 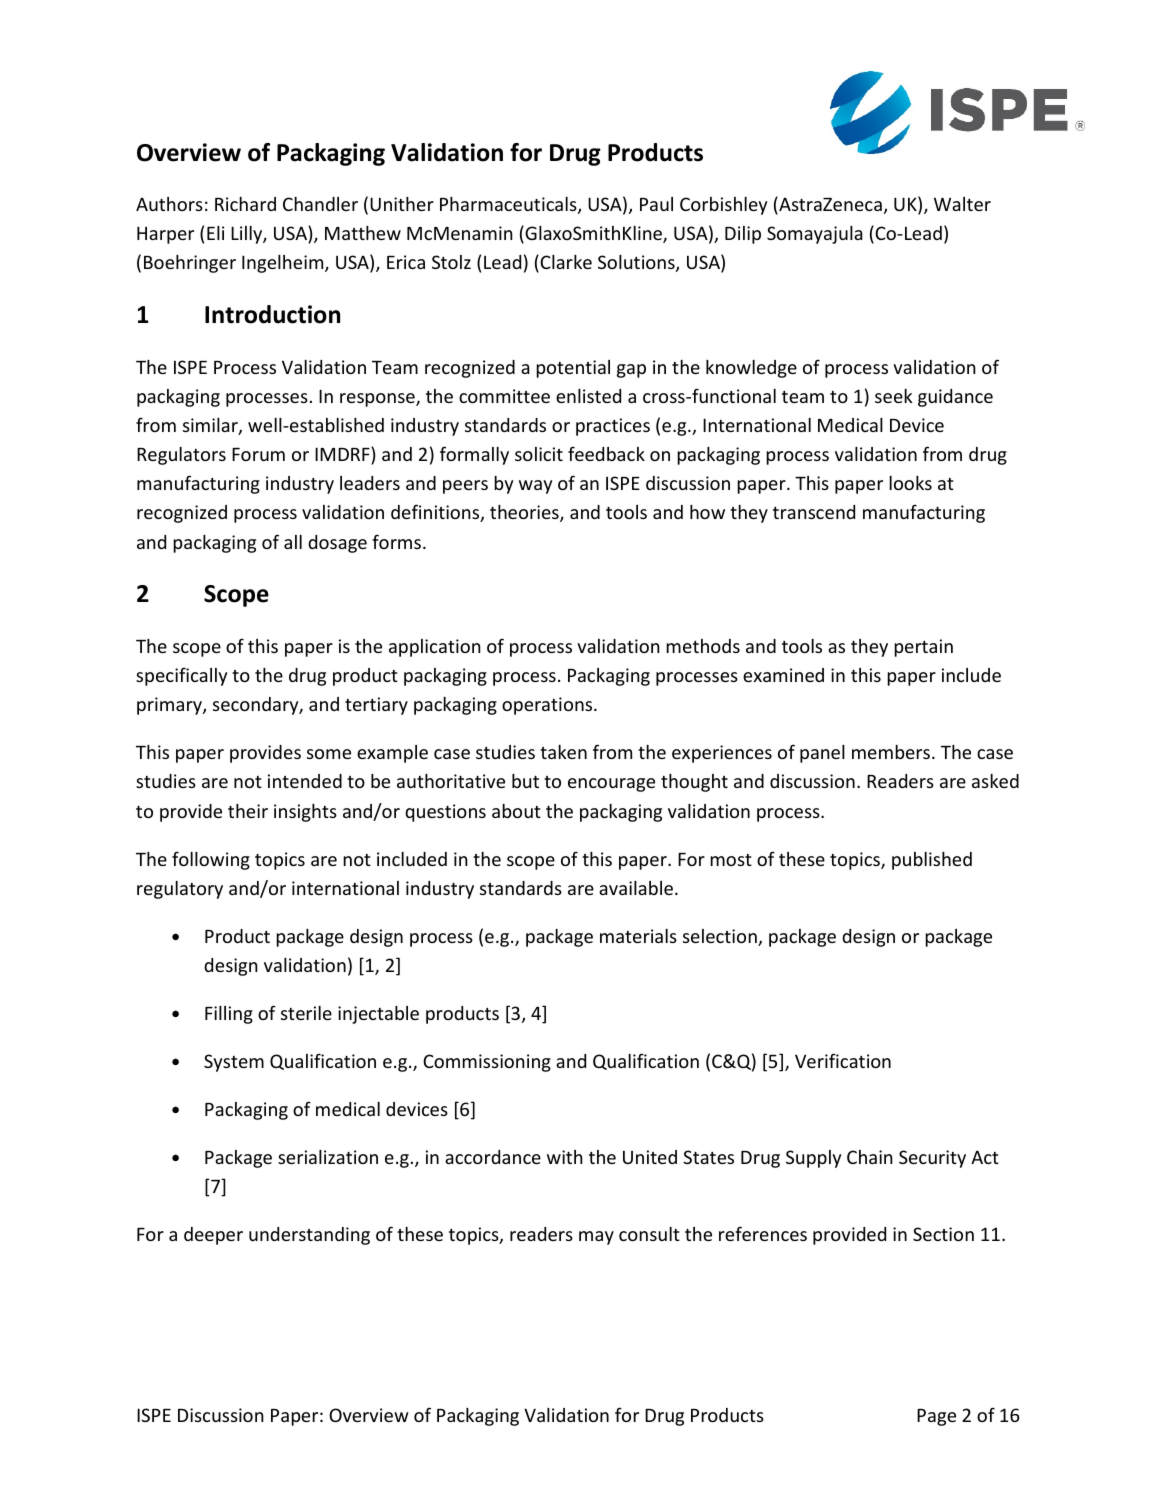 What do you see at coordinates (181, 676) in the screenshot?
I see `specifically` at bounding box center [181, 676].
